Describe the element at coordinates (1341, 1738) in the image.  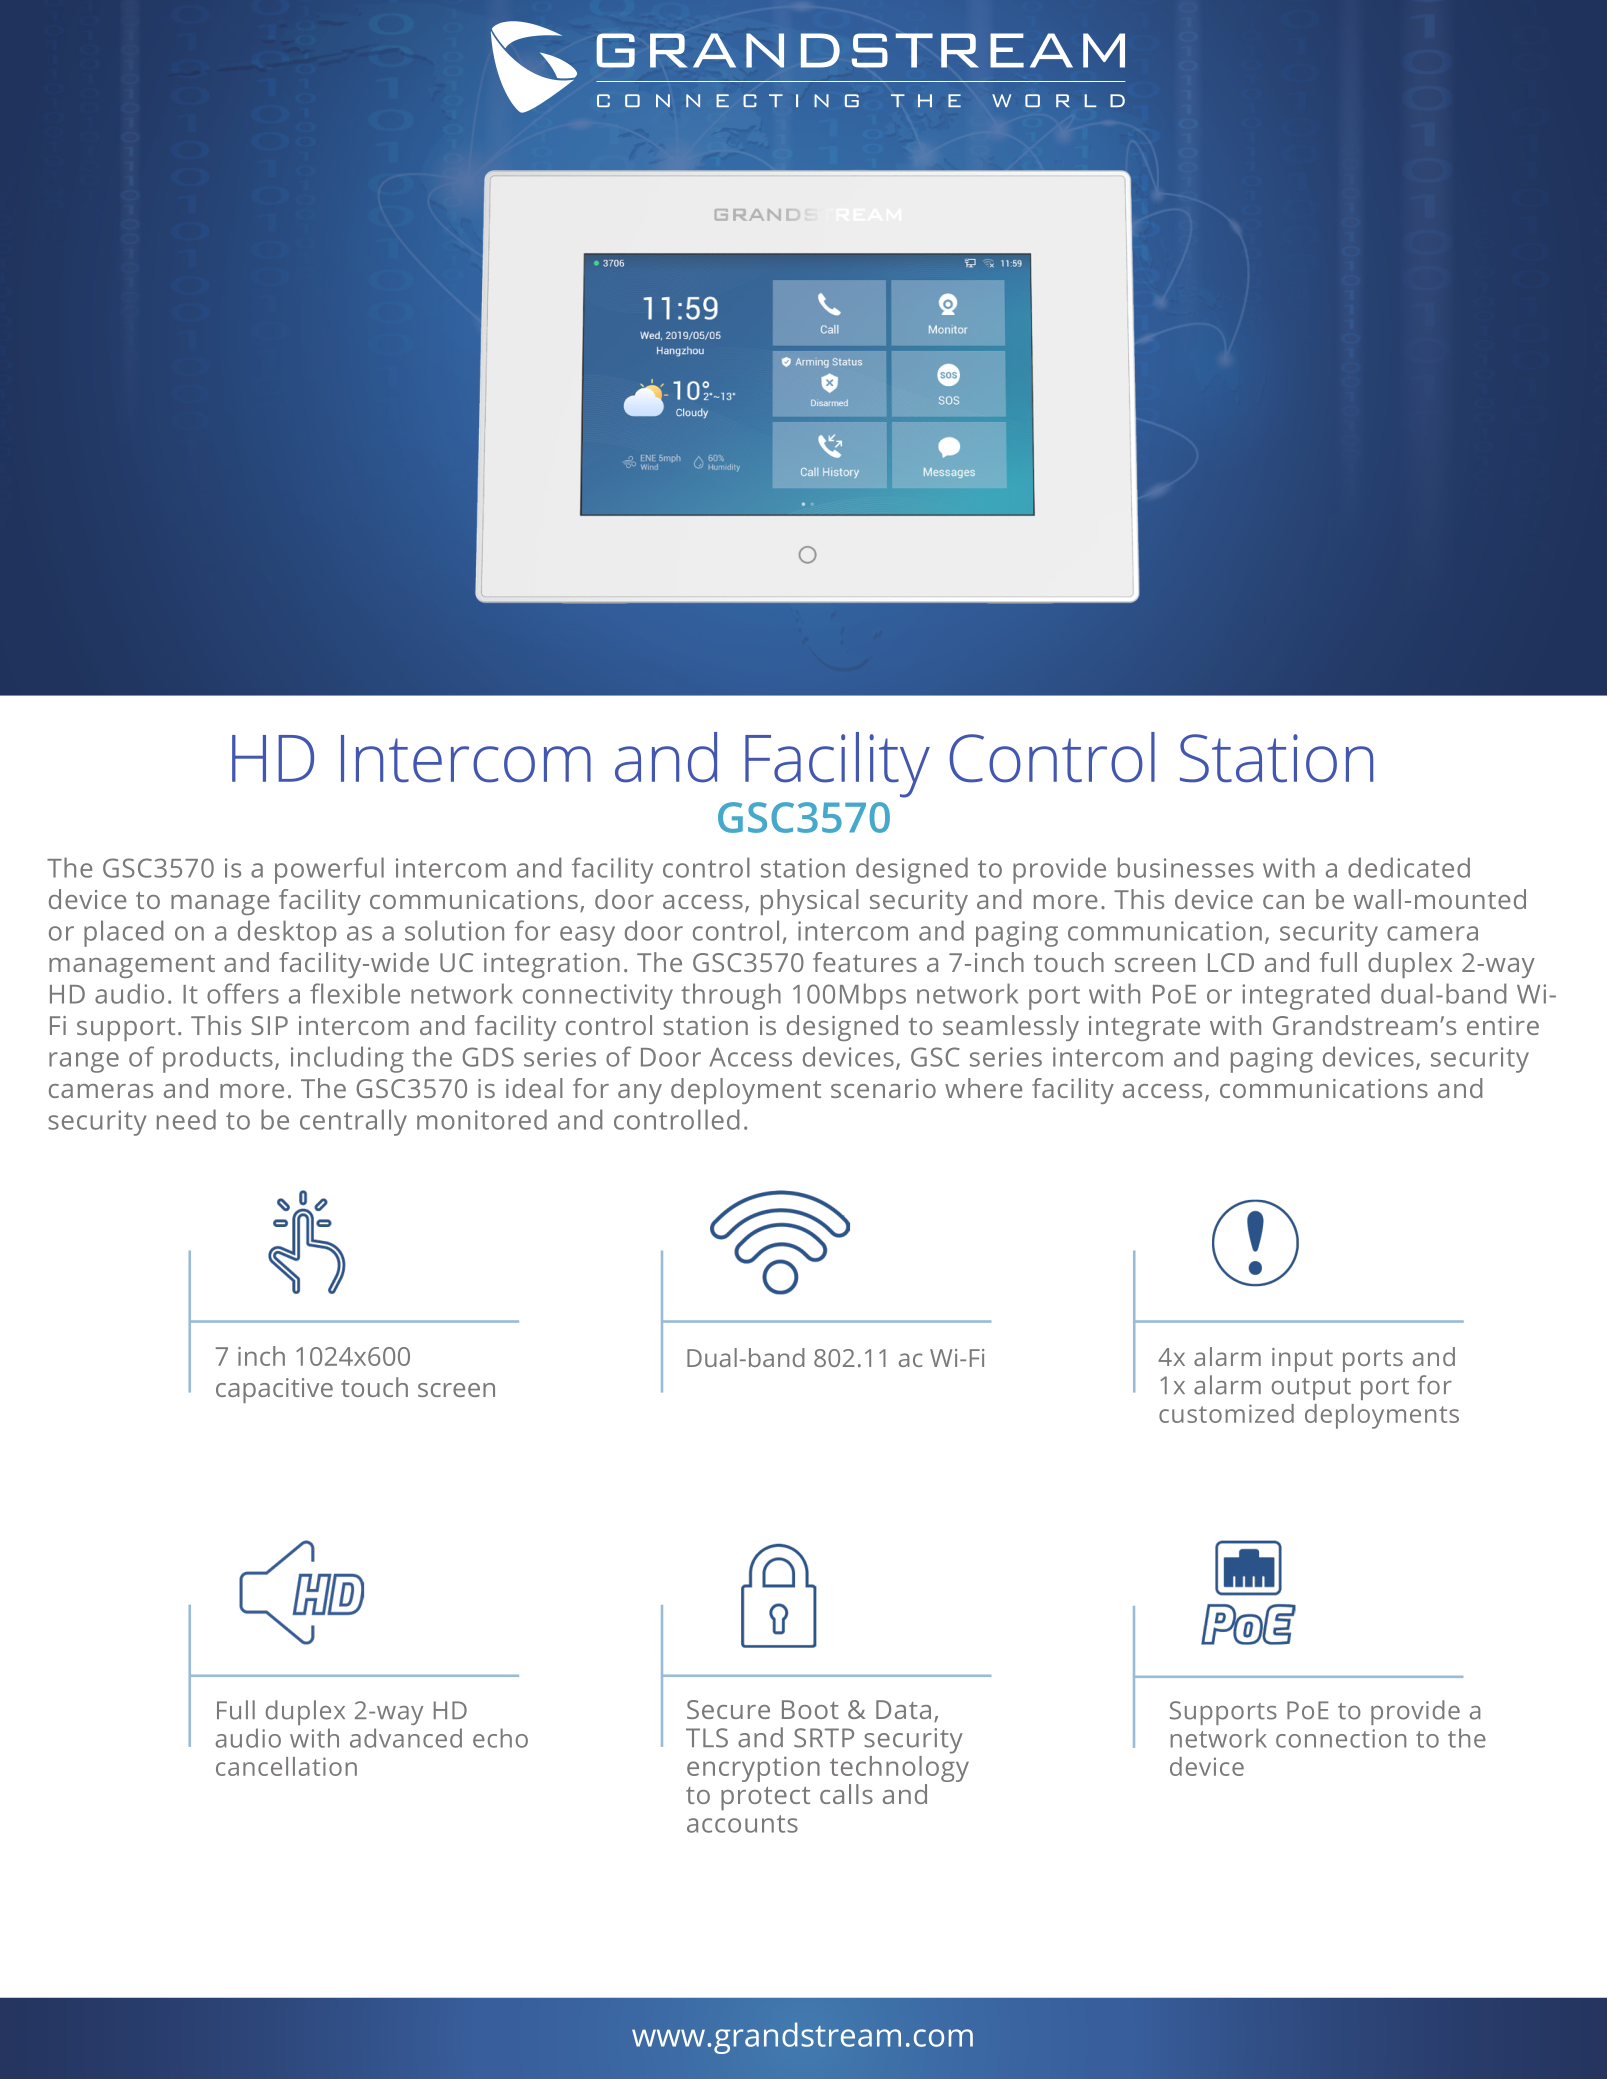
I see `connection` at that location.
